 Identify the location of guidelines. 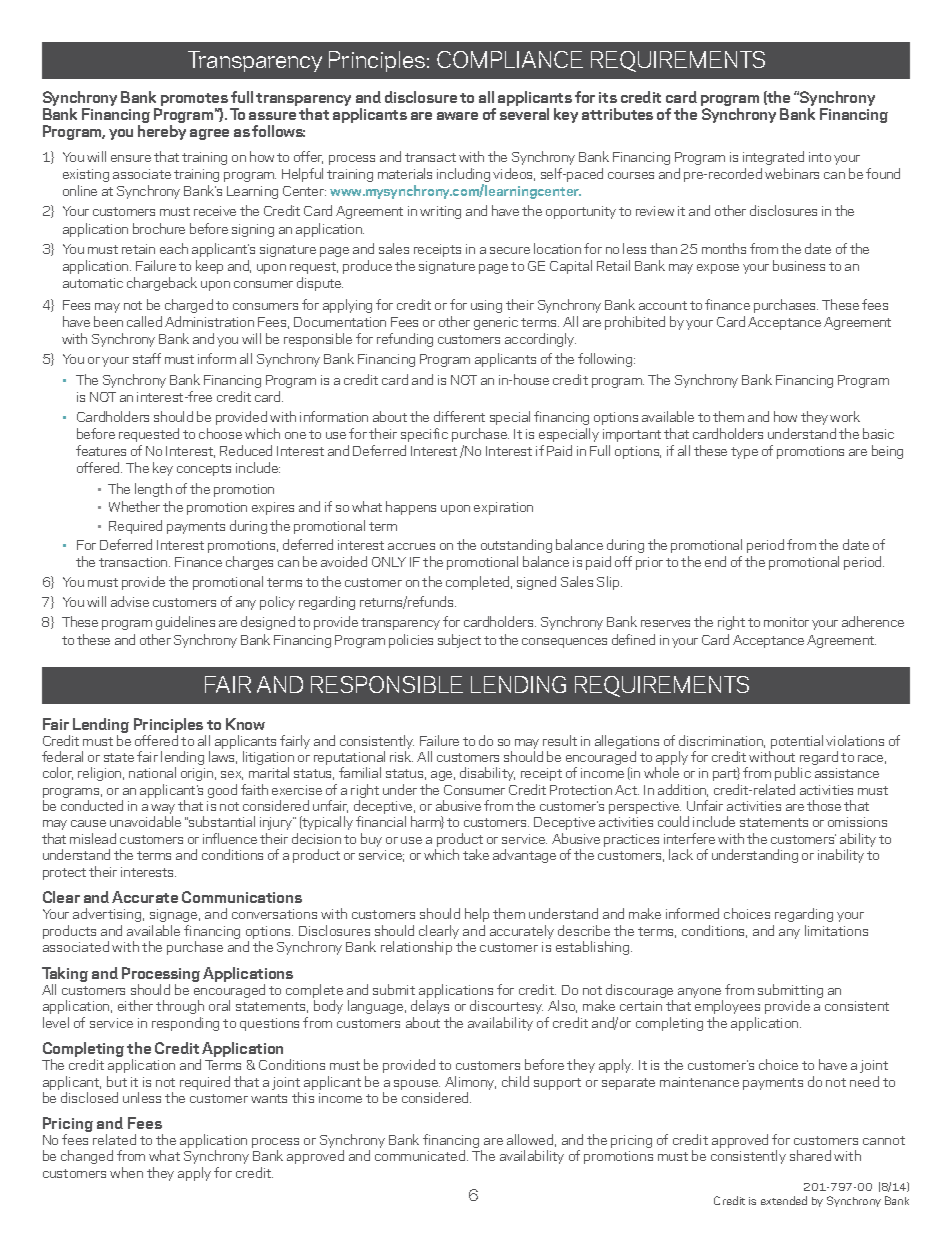
(185, 623).
